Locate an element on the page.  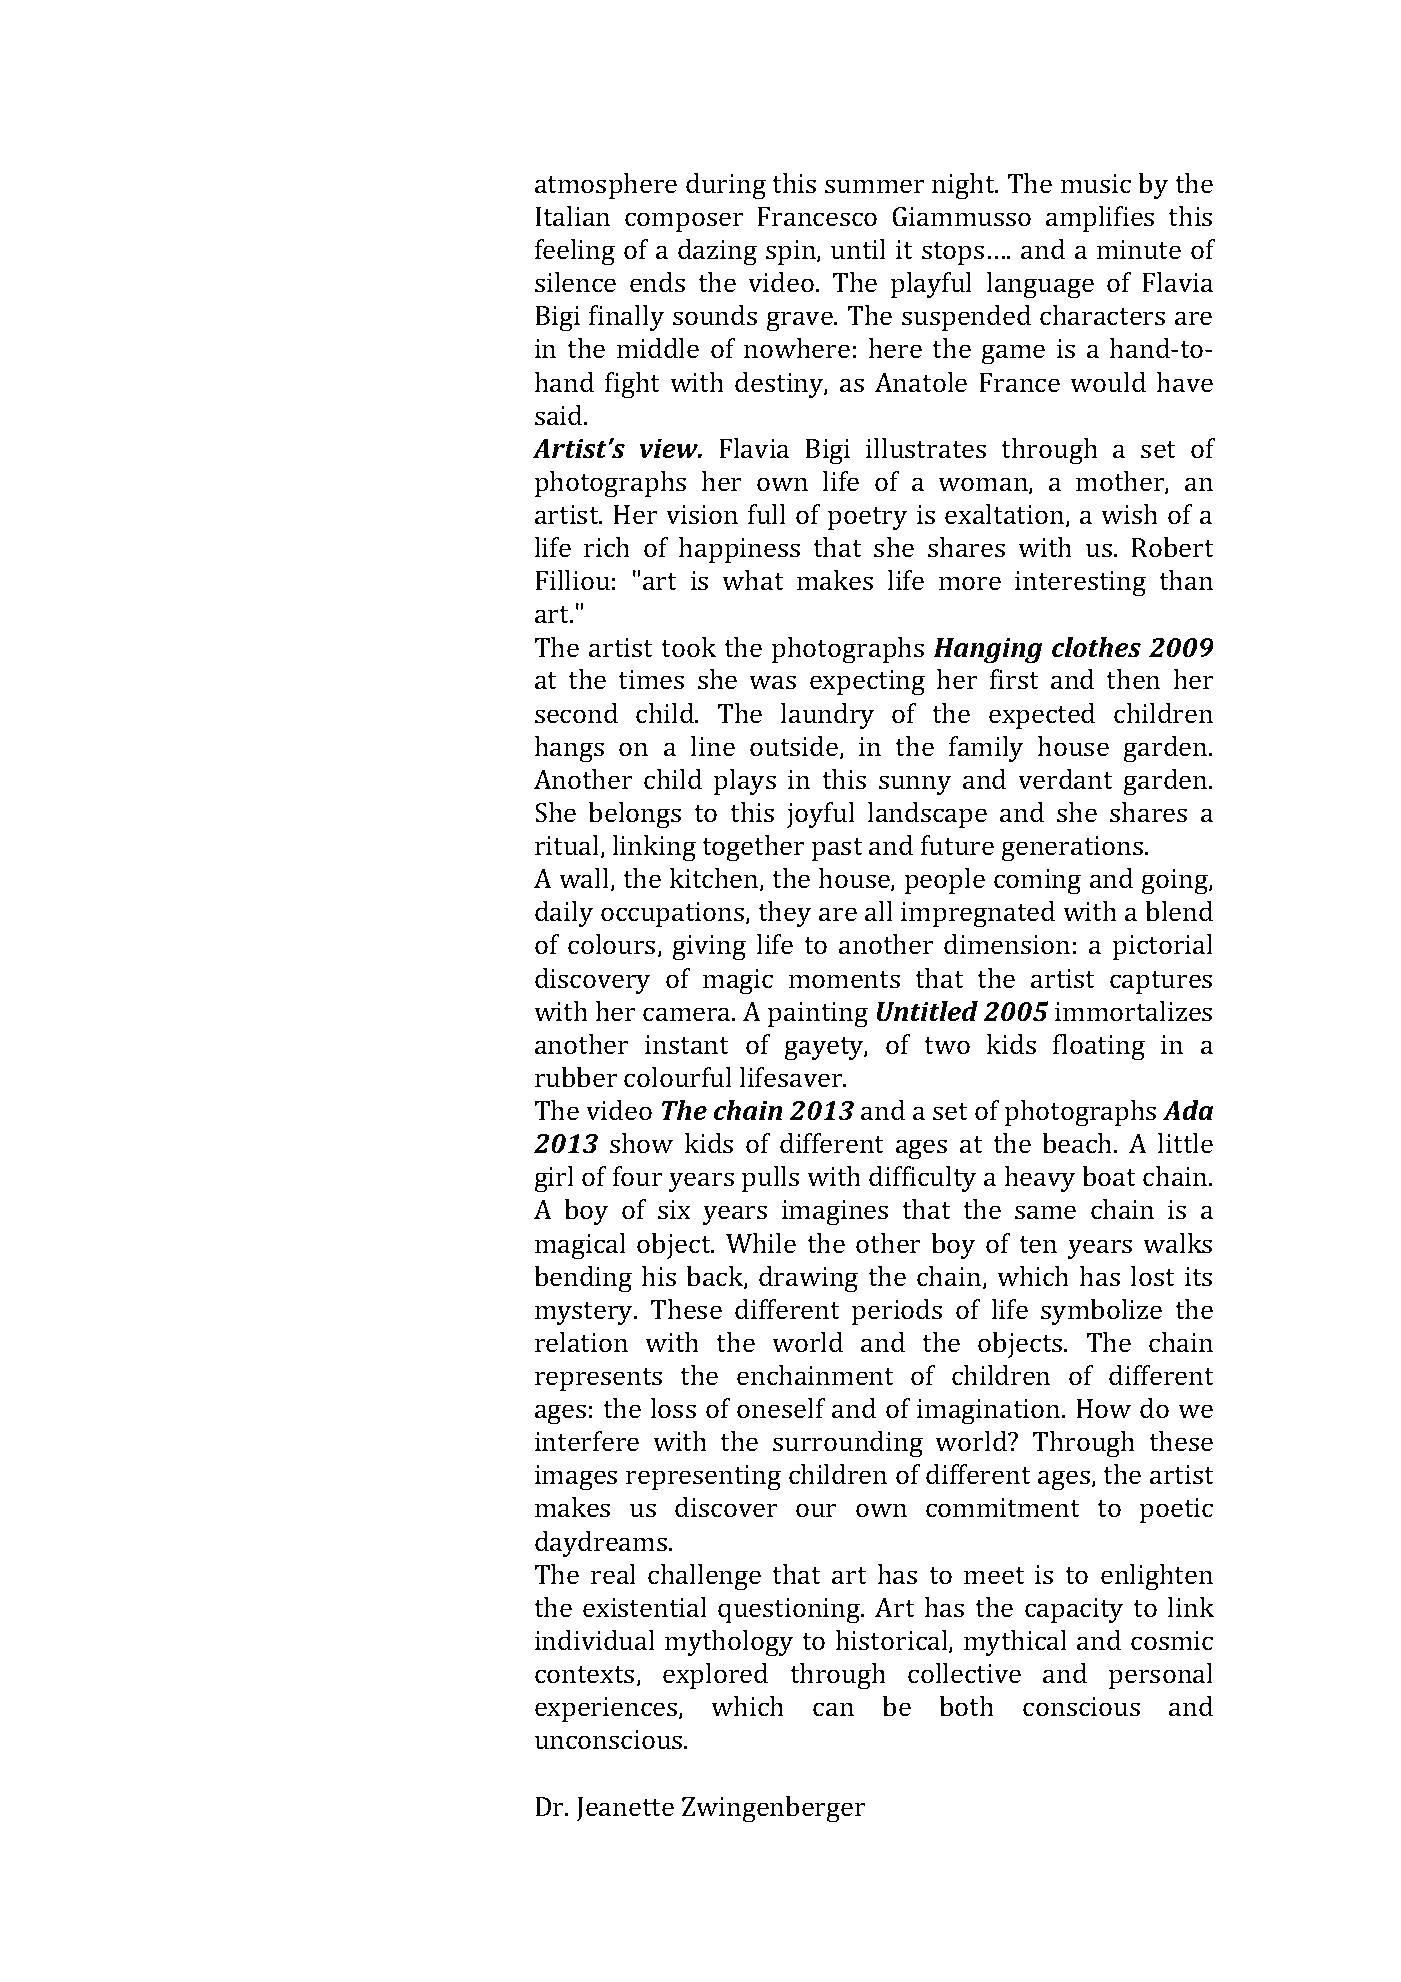
minute is located at coordinates (1139, 250).
